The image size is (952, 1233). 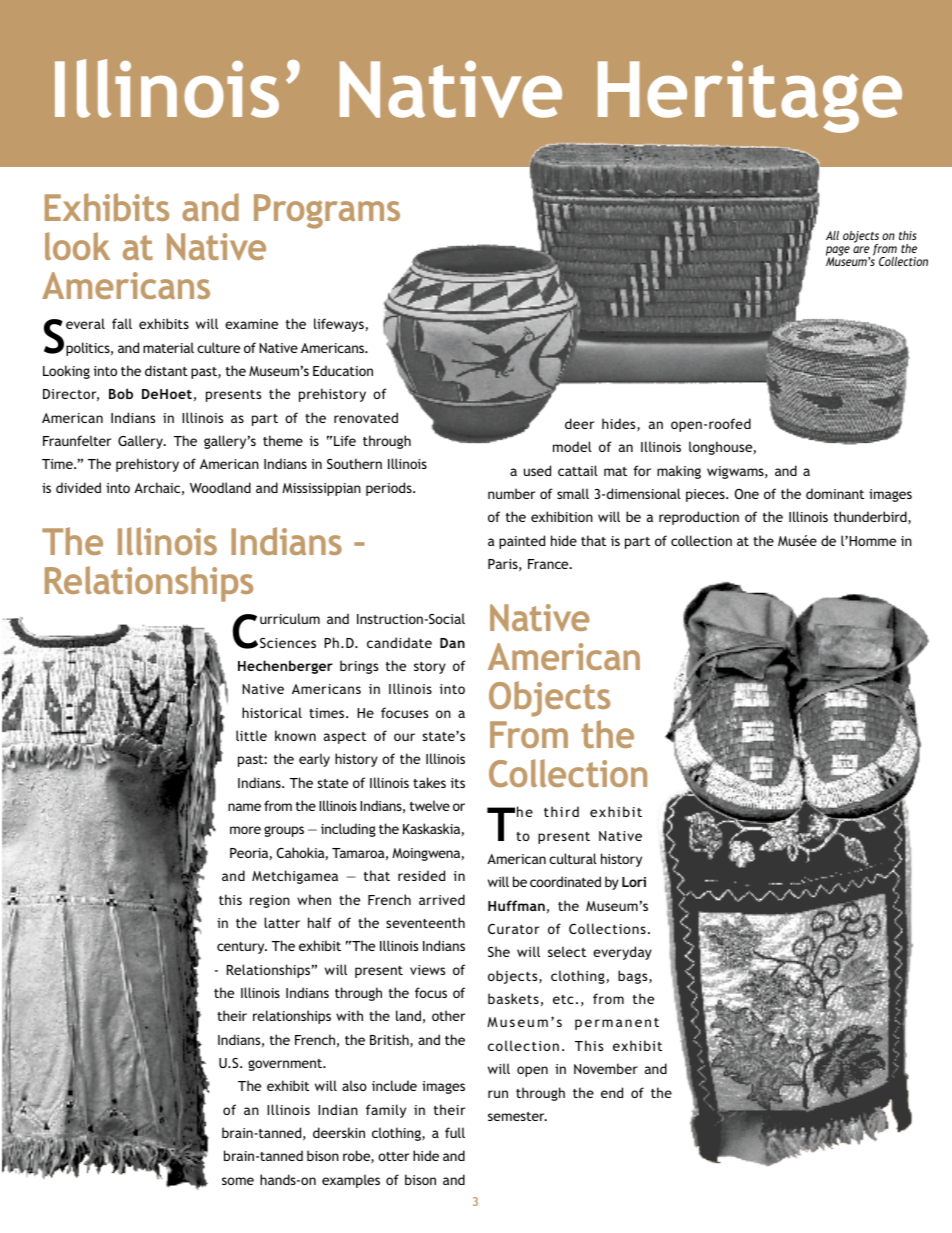 I want to click on Heritage, so click(x=750, y=97).
